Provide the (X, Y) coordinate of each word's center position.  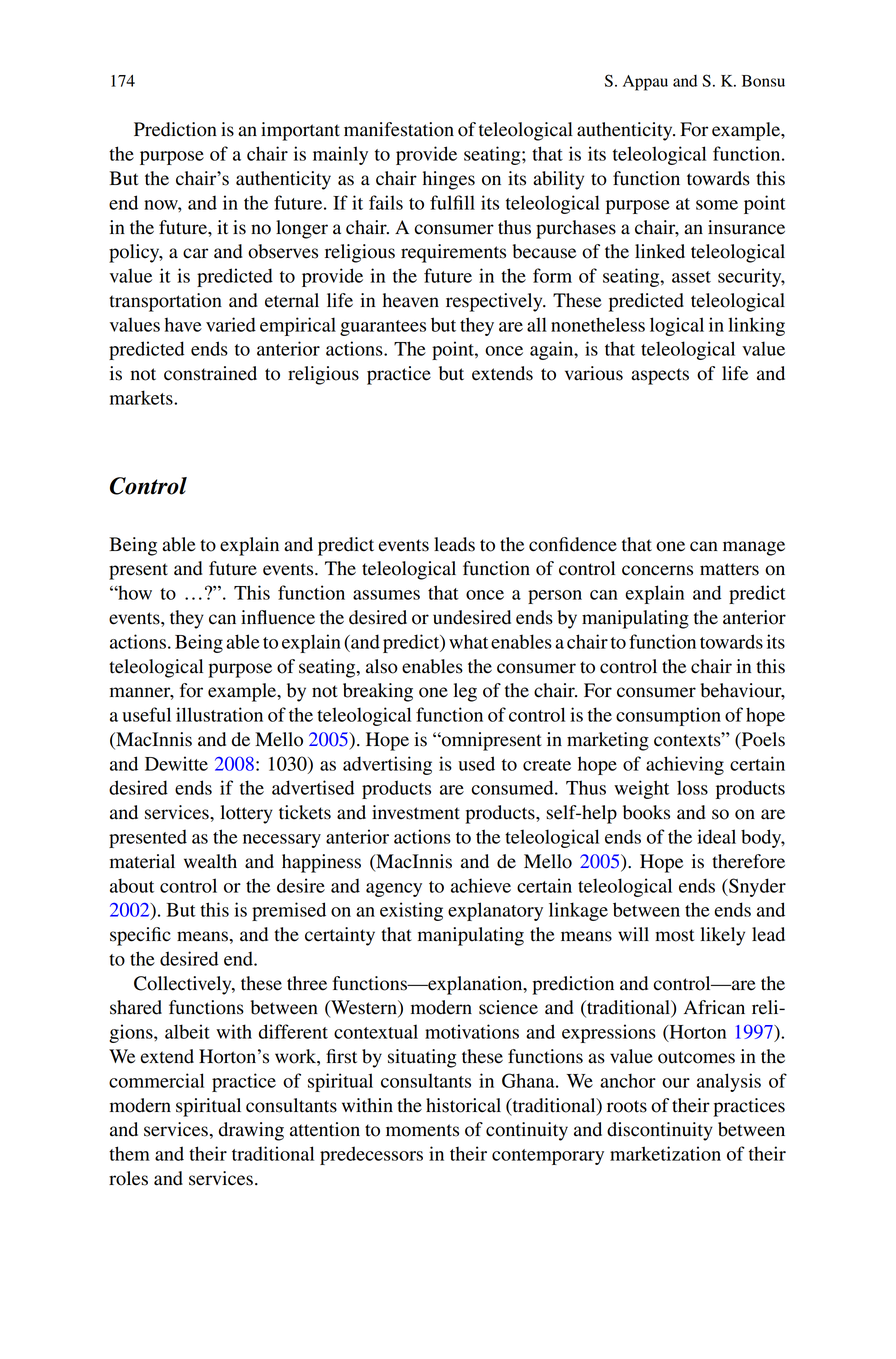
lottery (247, 814)
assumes (386, 595)
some (717, 205)
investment (416, 812)
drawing (251, 1131)
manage (754, 548)
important (300, 131)
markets (142, 397)
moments (422, 1130)
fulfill (452, 202)
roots (627, 1106)
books (646, 812)
